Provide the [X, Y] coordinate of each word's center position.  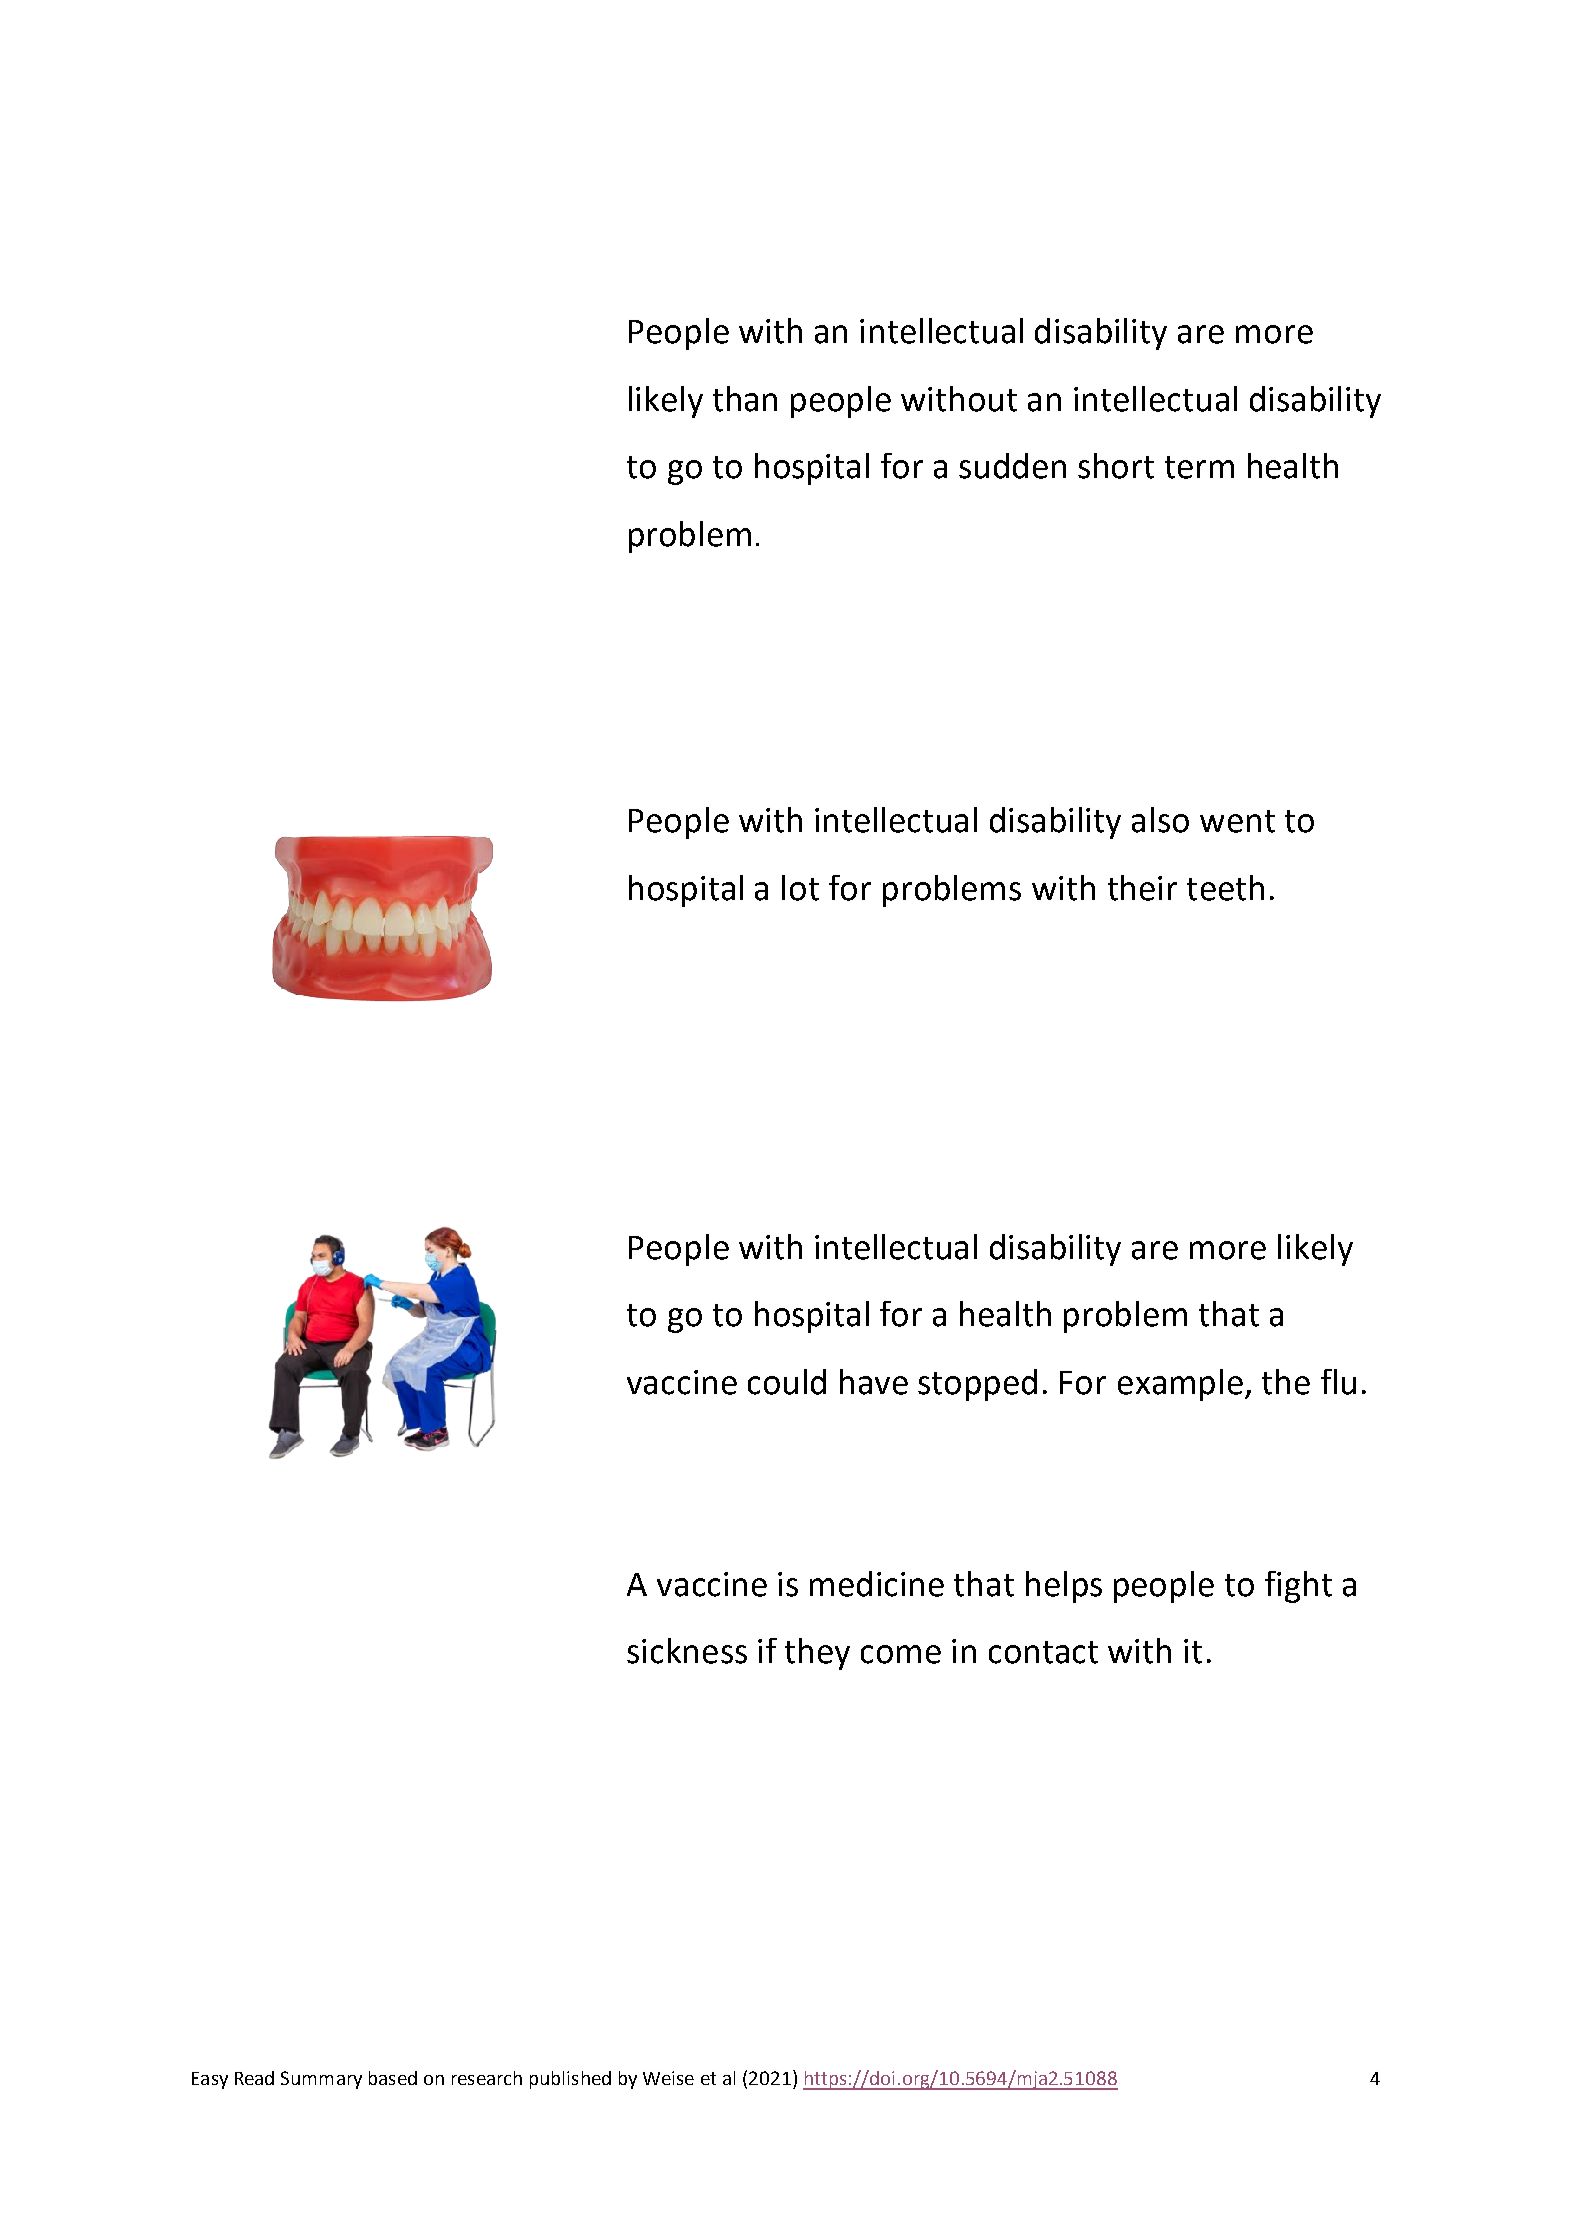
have [874, 1382]
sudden [1012, 466]
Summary [321, 2080]
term [1199, 467]
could [787, 1382]
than [745, 399]
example [1180, 1385]
